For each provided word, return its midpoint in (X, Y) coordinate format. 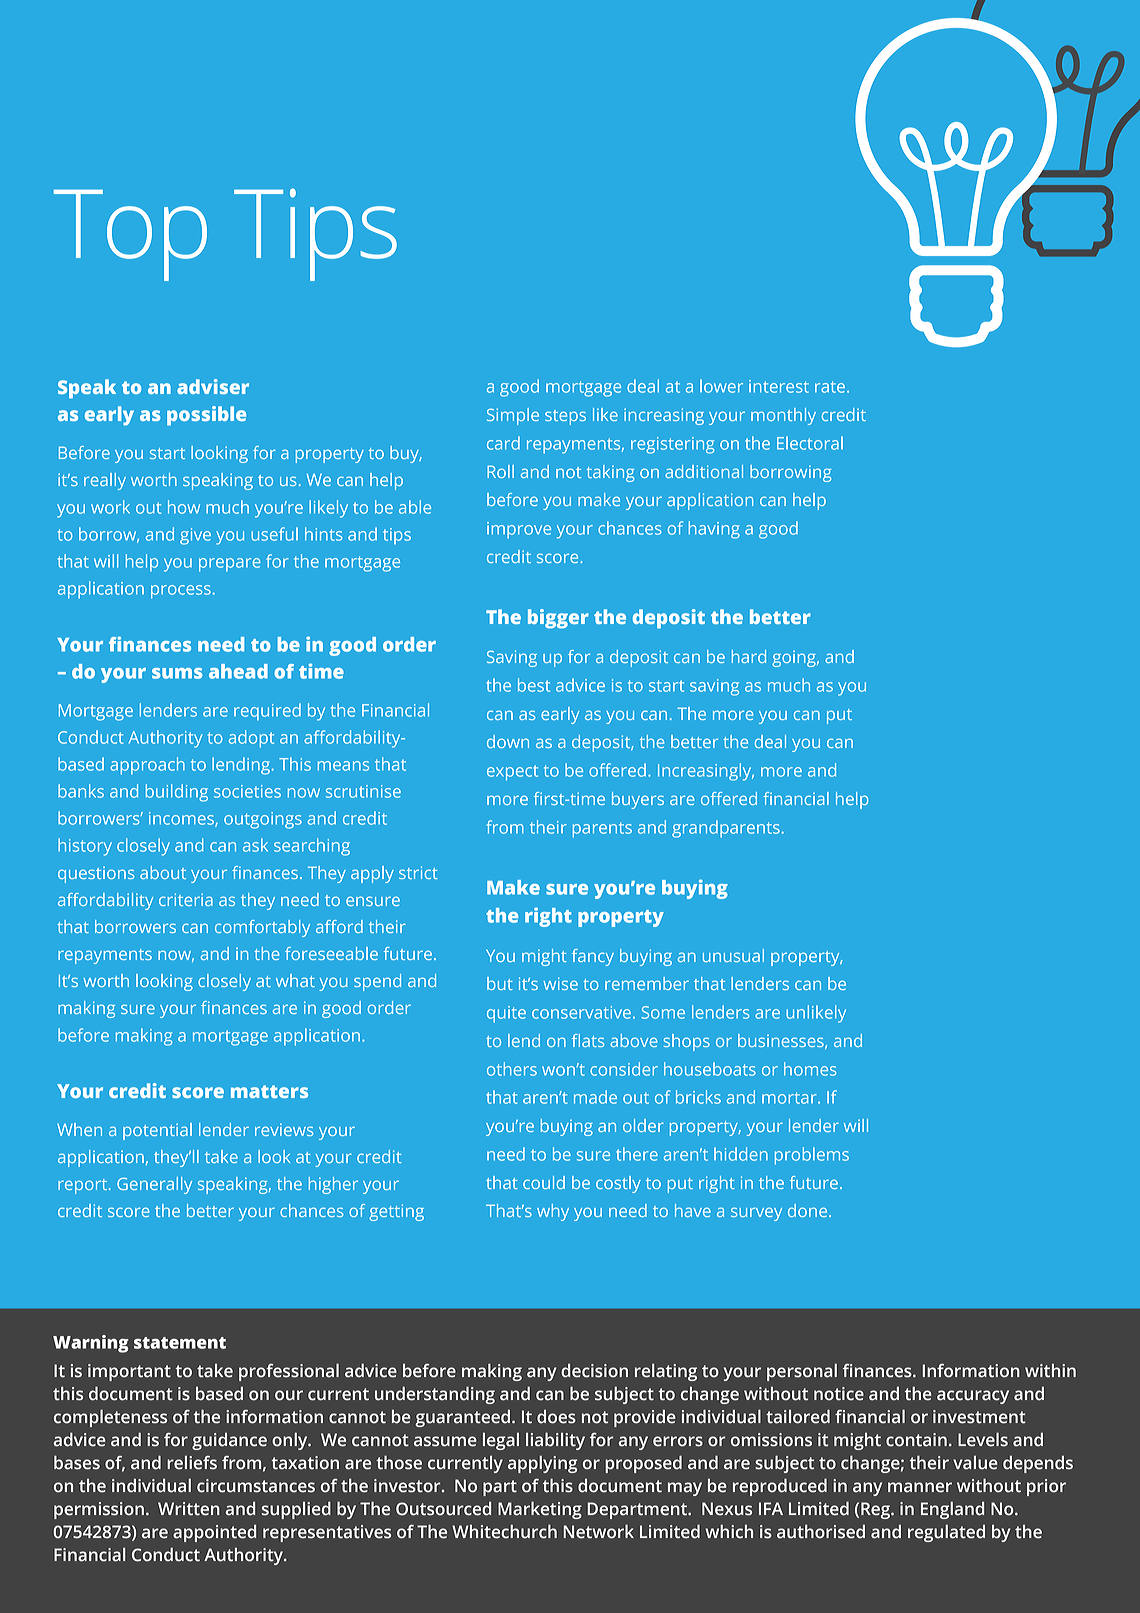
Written (189, 1509)
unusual (733, 955)
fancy (593, 957)
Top (130, 235)
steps (565, 417)
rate (831, 387)
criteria (186, 899)
